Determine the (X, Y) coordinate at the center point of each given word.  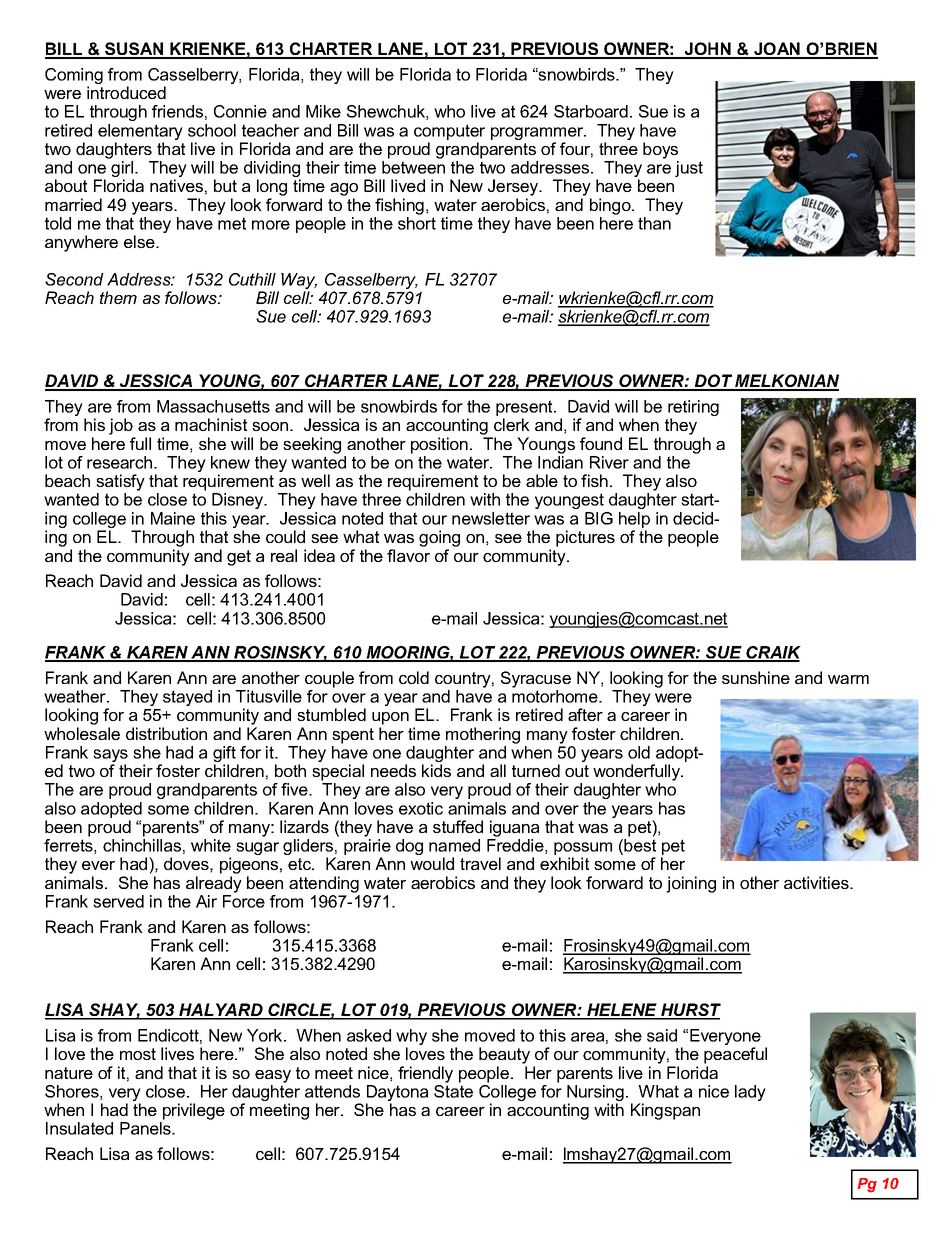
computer (449, 132)
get (239, 558)
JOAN (777, 50)
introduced (126, 92)
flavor (408, 555)
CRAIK (773, 653)
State (453, 1090)
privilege (194, 1111)
